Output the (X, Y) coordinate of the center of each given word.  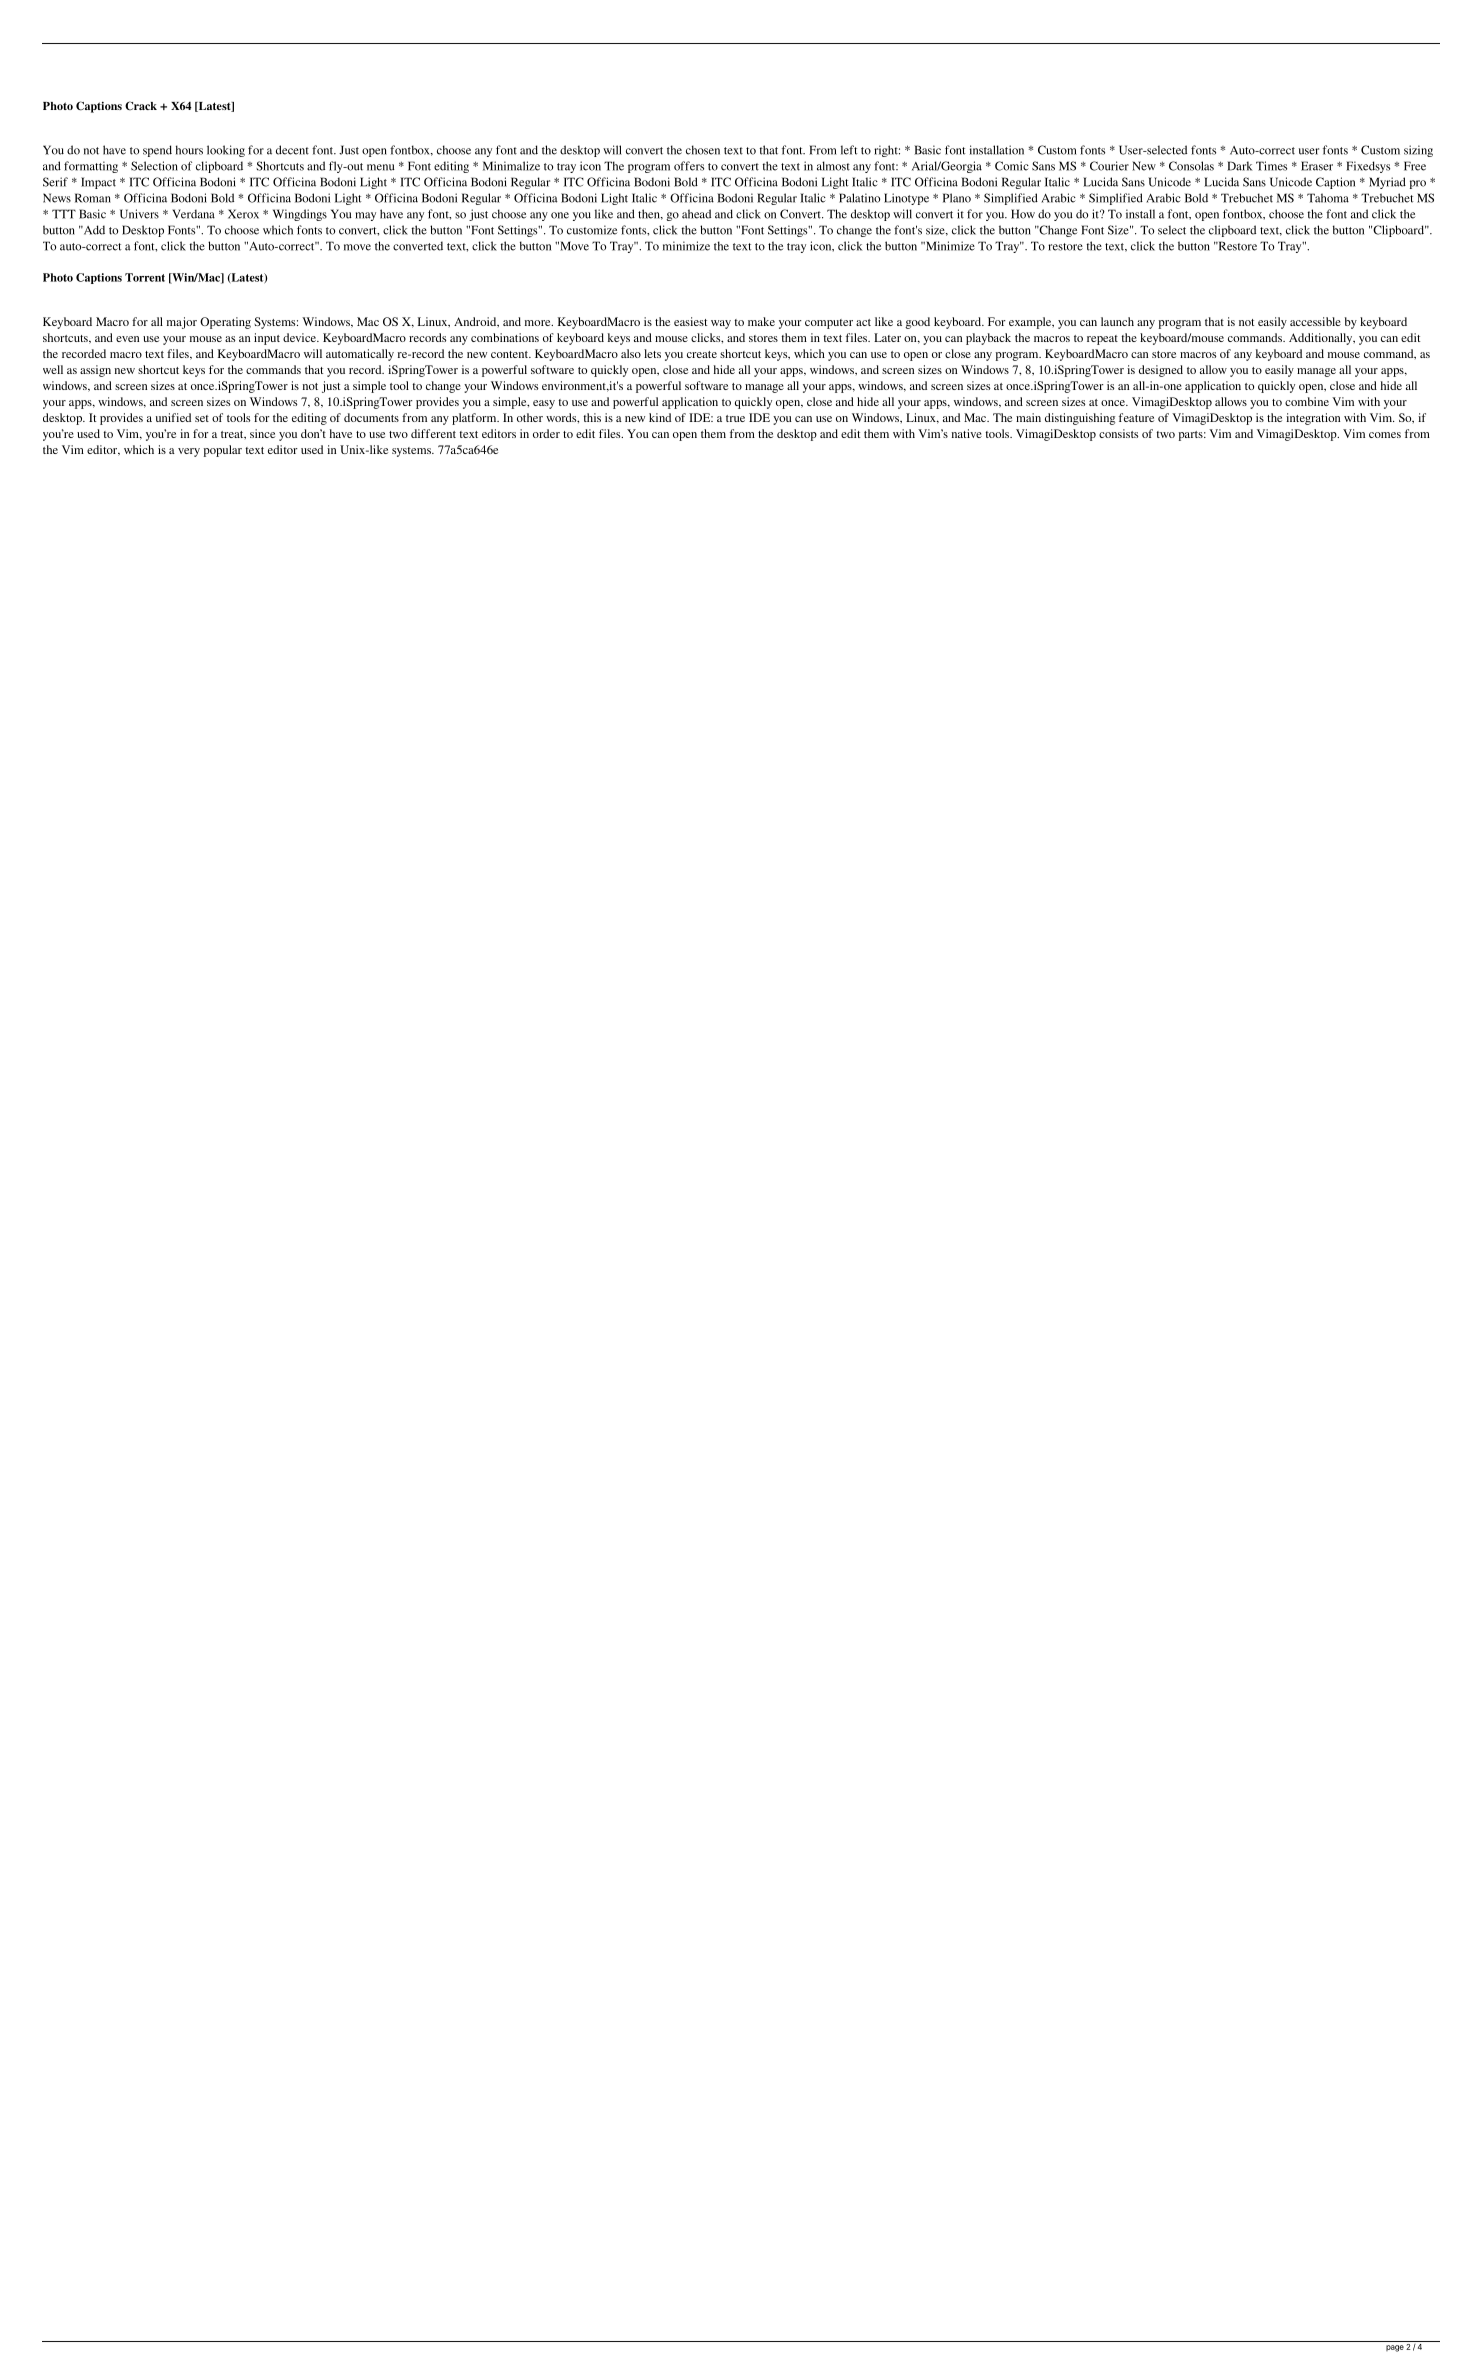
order (546, 433)
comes (1385, 435)
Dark (1239, 166)
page (1395, 2348)
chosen (703, 150)
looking (226, 151)
